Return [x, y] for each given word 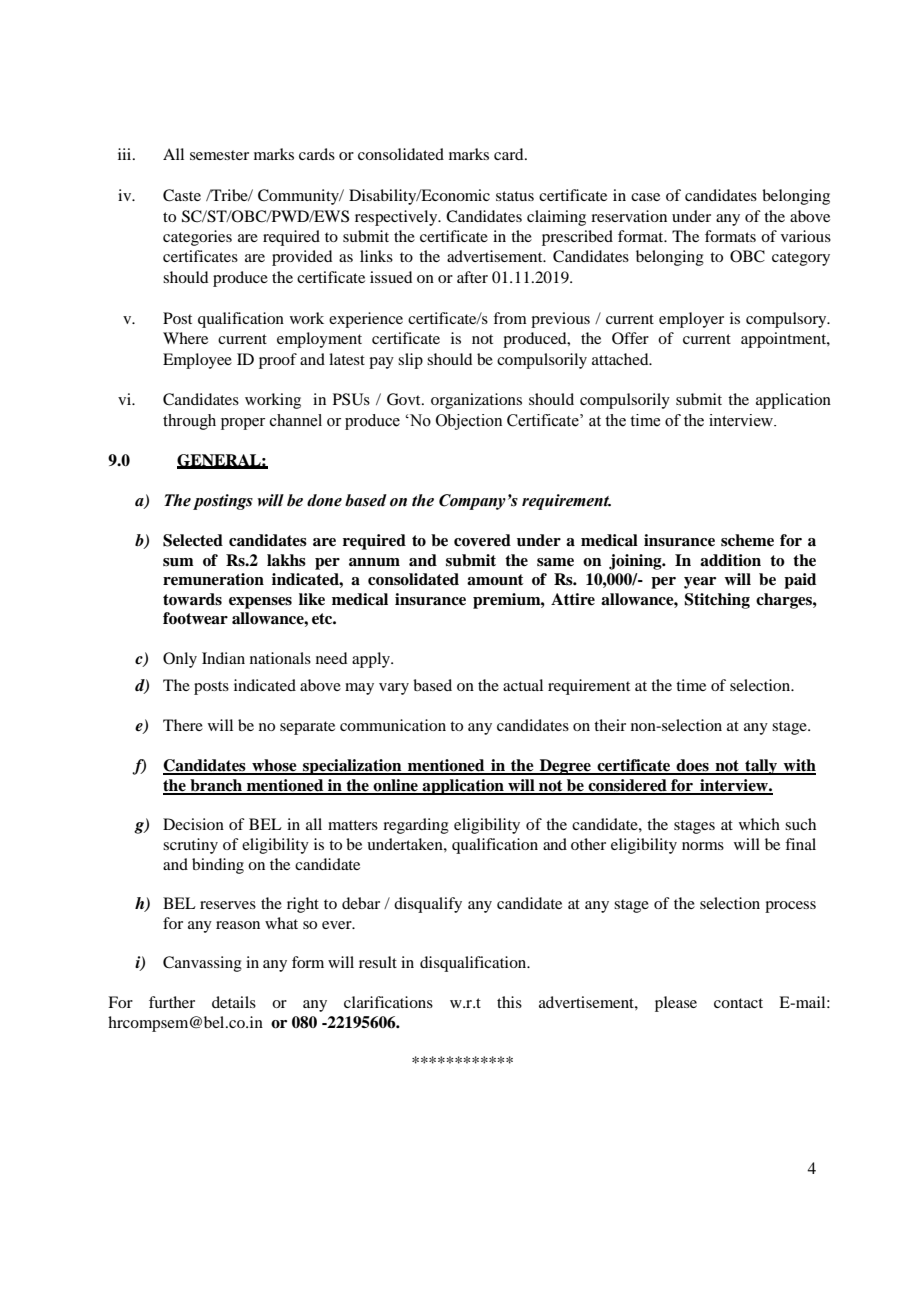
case [645, 197]
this [509, 1002]
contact [738, 1003]
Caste [182, 195]
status [515, 196]
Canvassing [202, 964]
